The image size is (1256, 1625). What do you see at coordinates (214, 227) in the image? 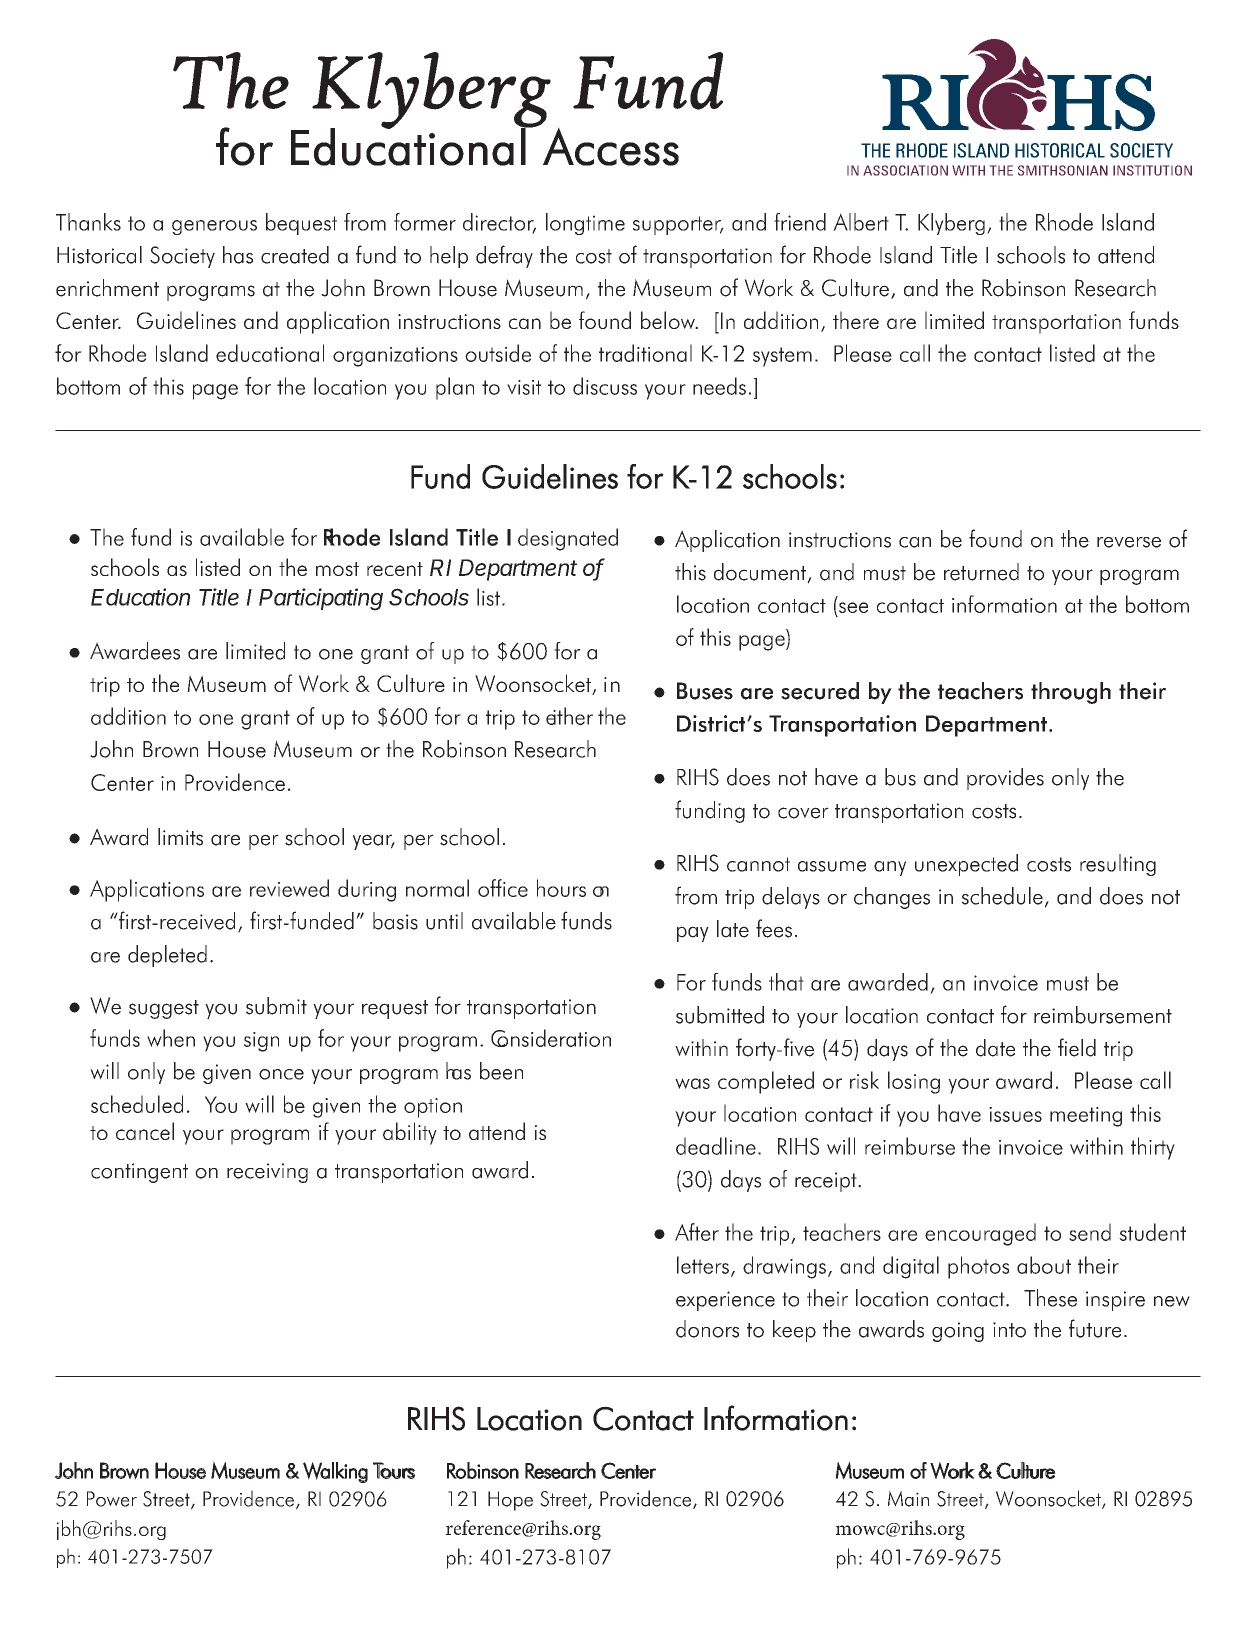
I see `generous` at bounding box center [214, 227].
